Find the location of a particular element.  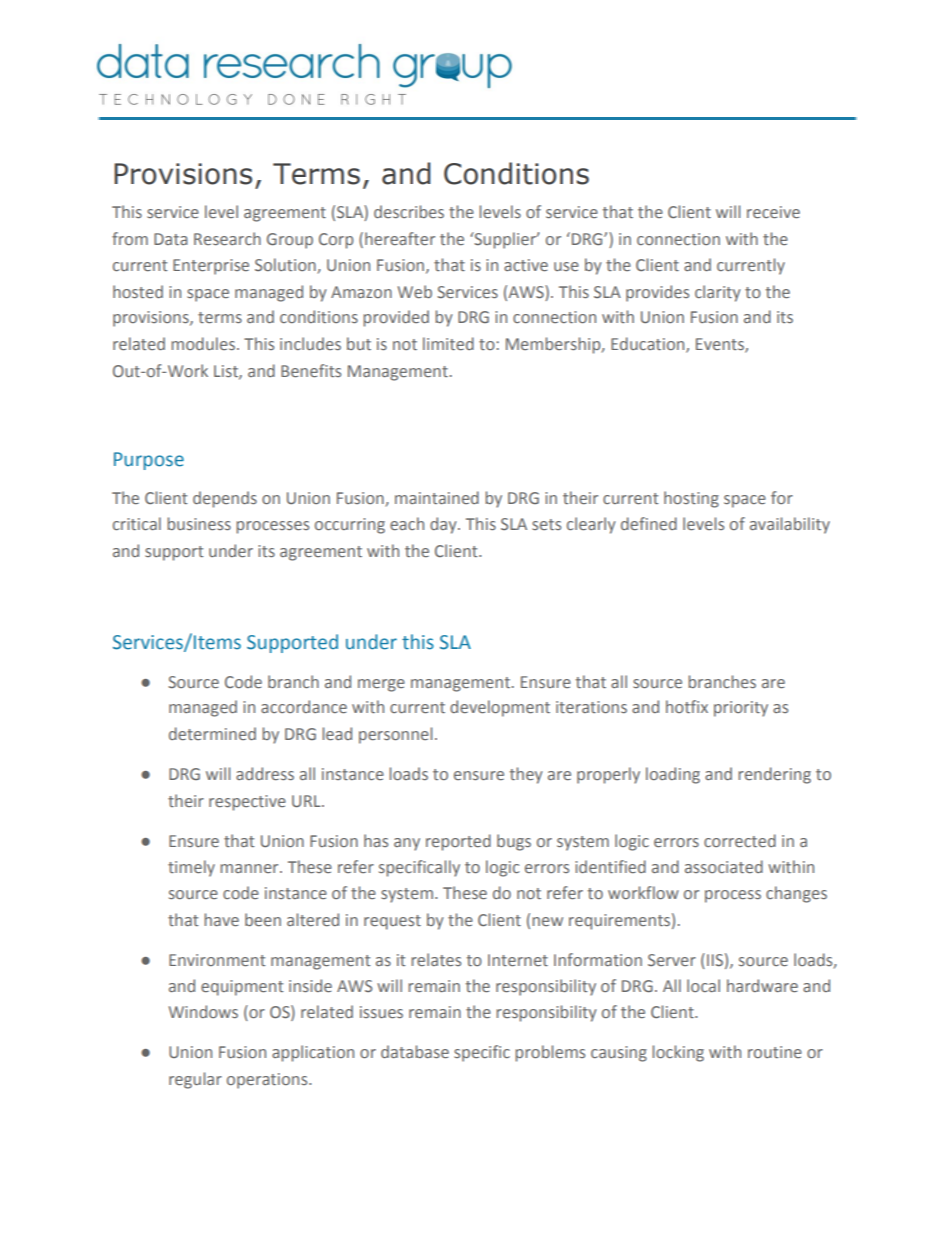

hotfix is located at coordinates (687, 706).
